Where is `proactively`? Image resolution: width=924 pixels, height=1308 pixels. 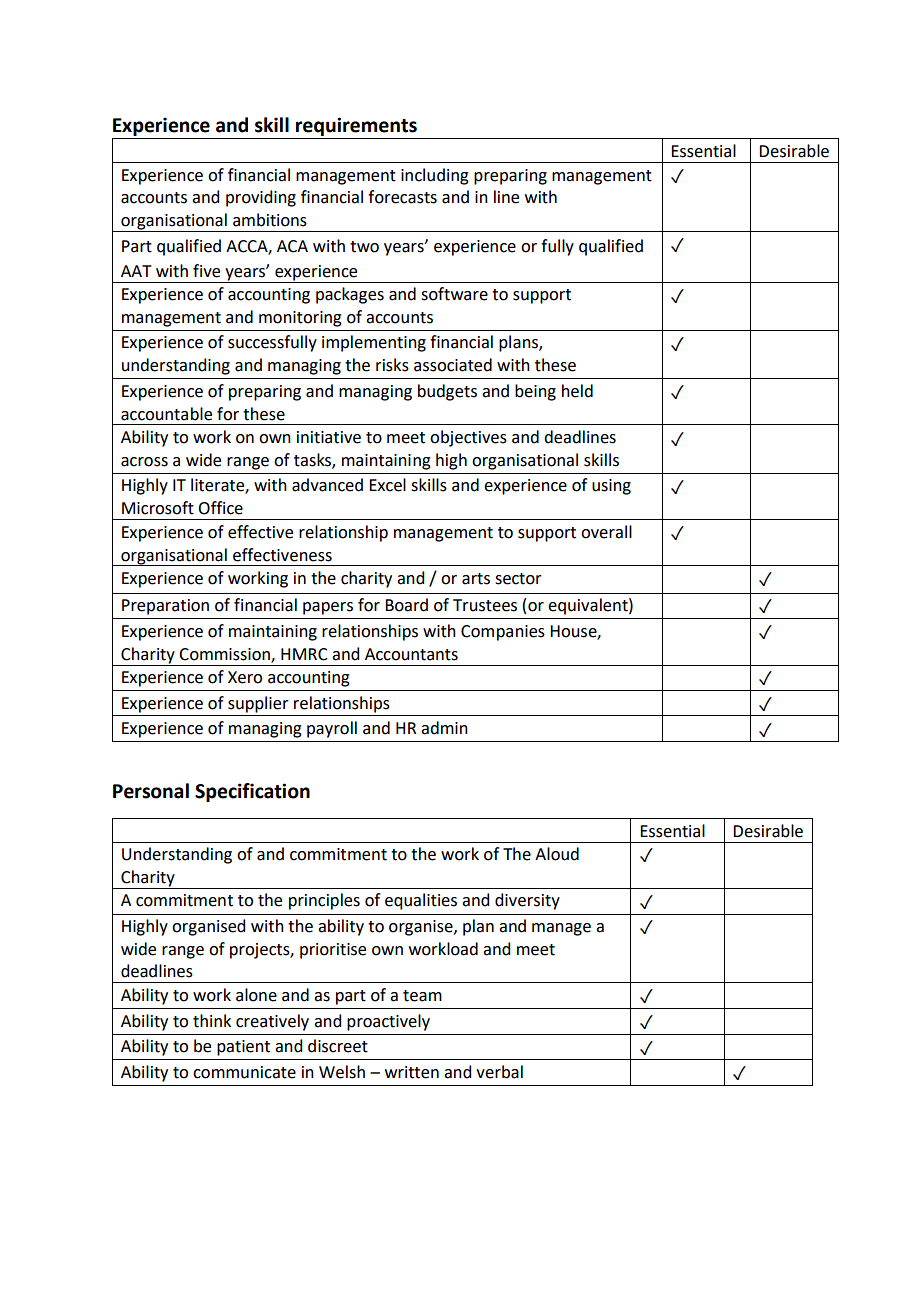
proactively is located at coordinates (388, 1022).
